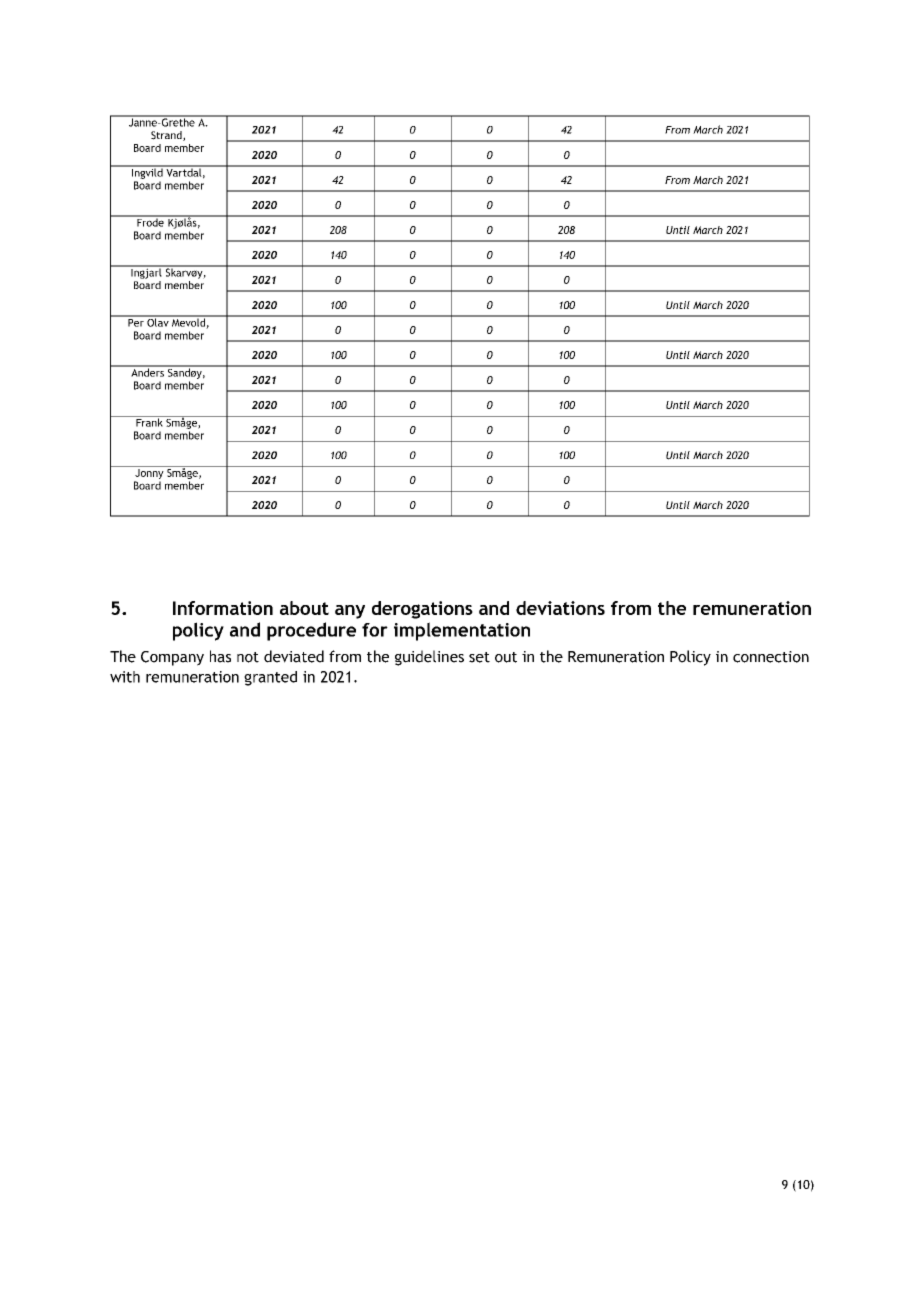 The image size is (924, 1308). I want to click on Information, so click(223, 608).
